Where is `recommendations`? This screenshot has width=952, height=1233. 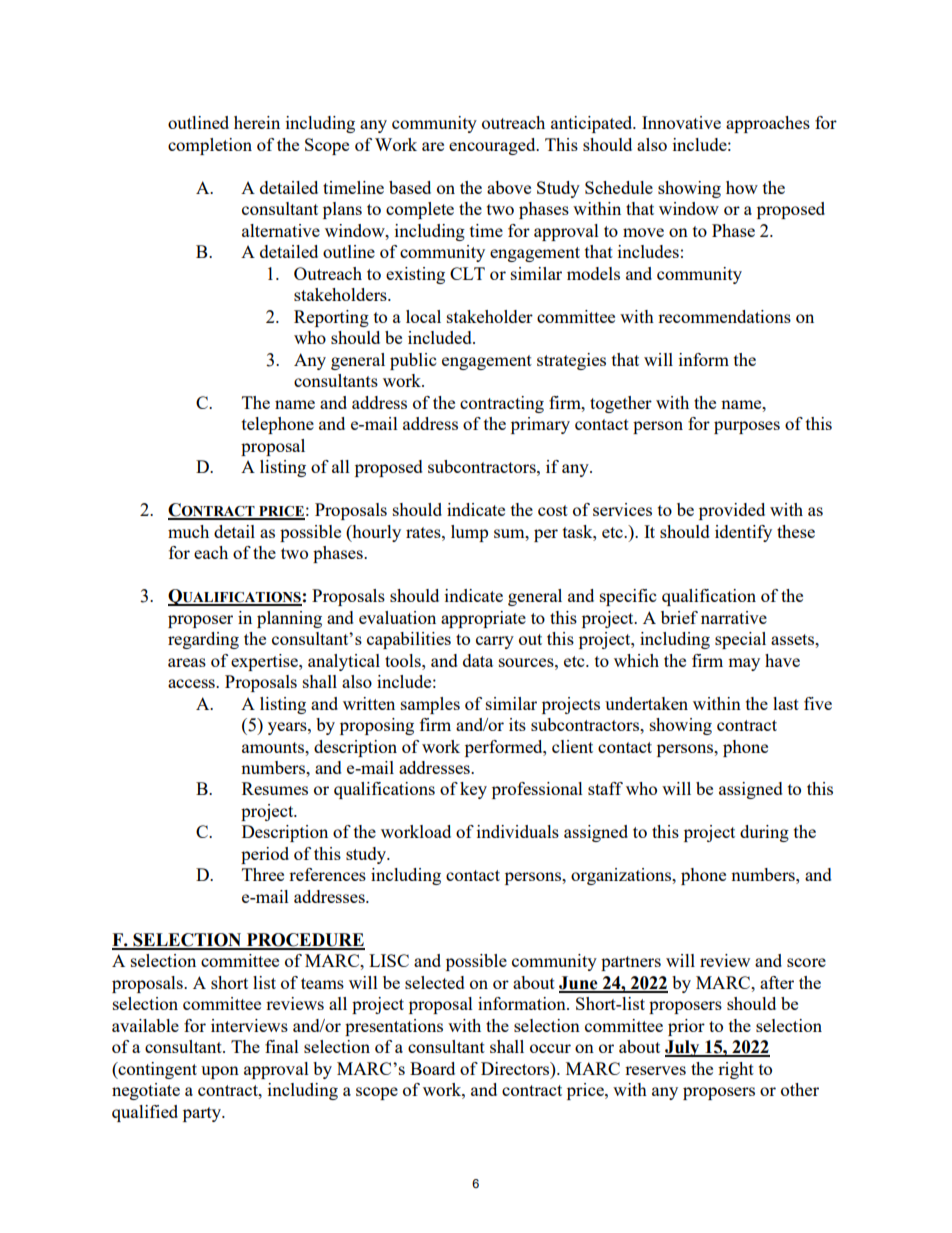 recommendations is located at coordinates (724, 316).
